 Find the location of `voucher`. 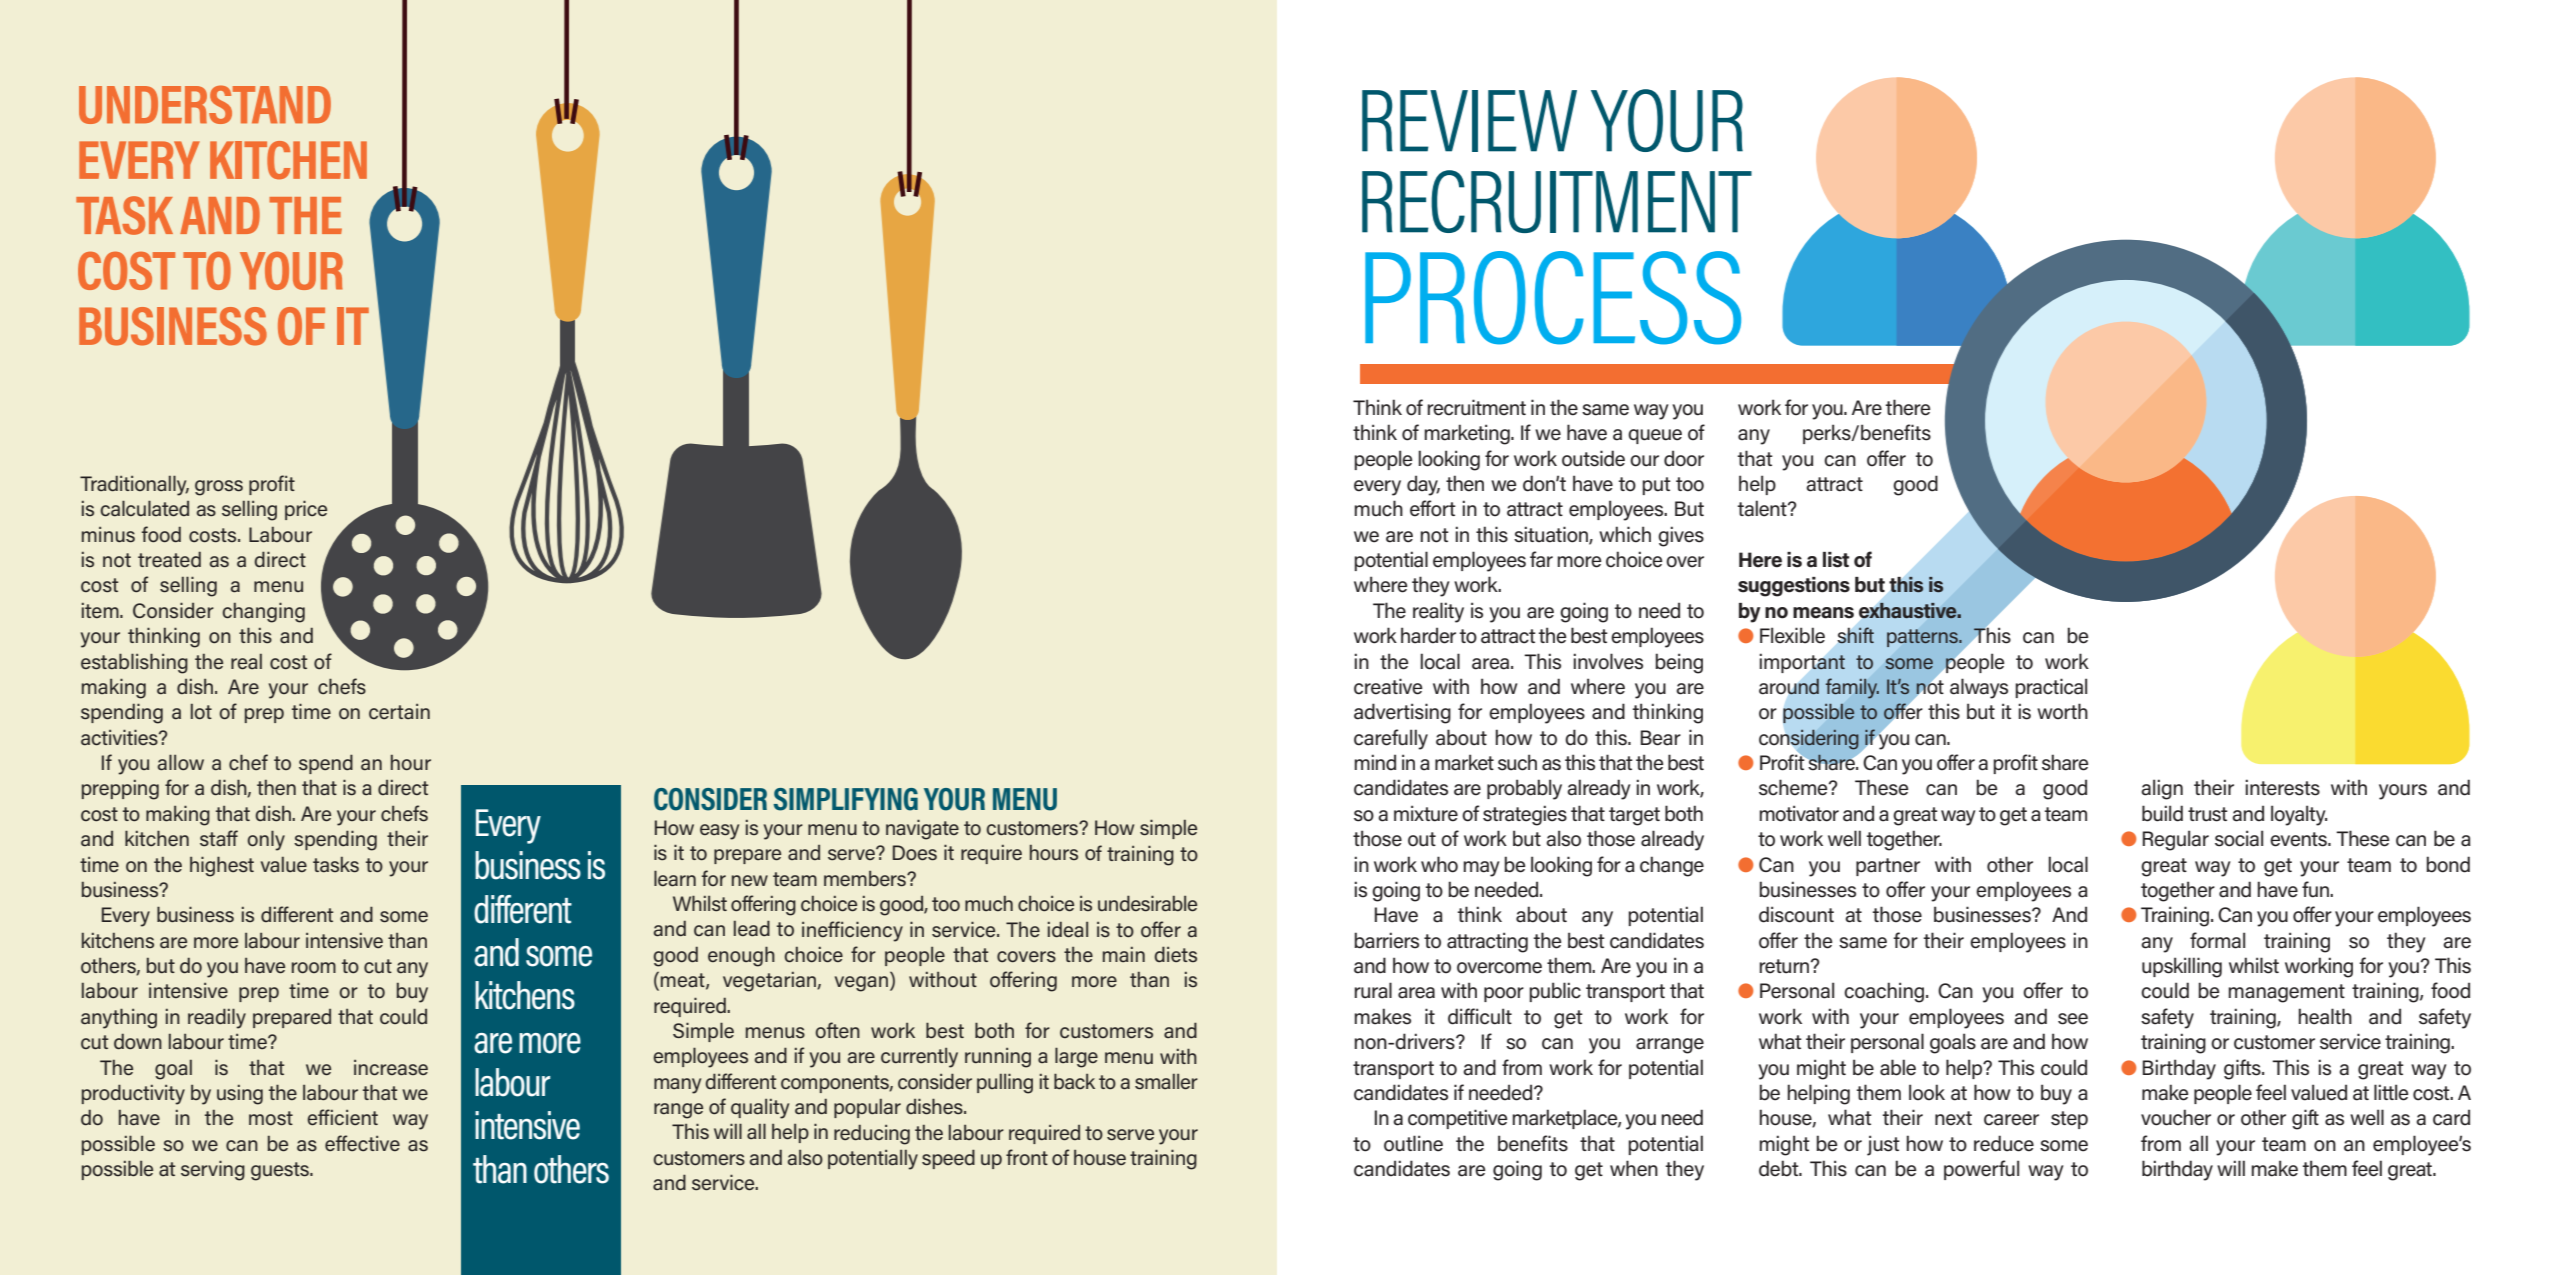

voucher is located at coordinates (2176, 1117).
